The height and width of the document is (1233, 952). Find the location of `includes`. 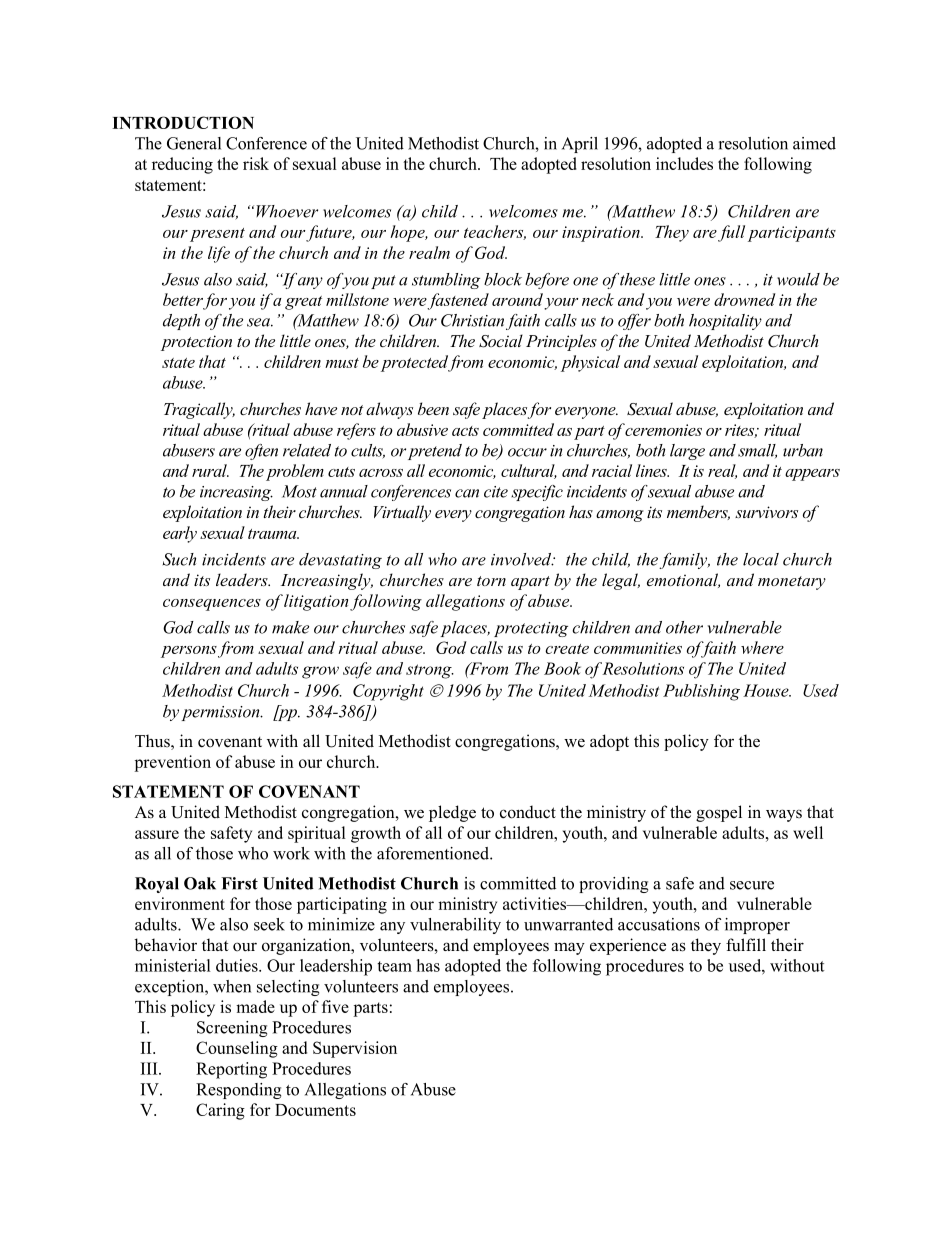

includes is located at coordinates (684, 163).
